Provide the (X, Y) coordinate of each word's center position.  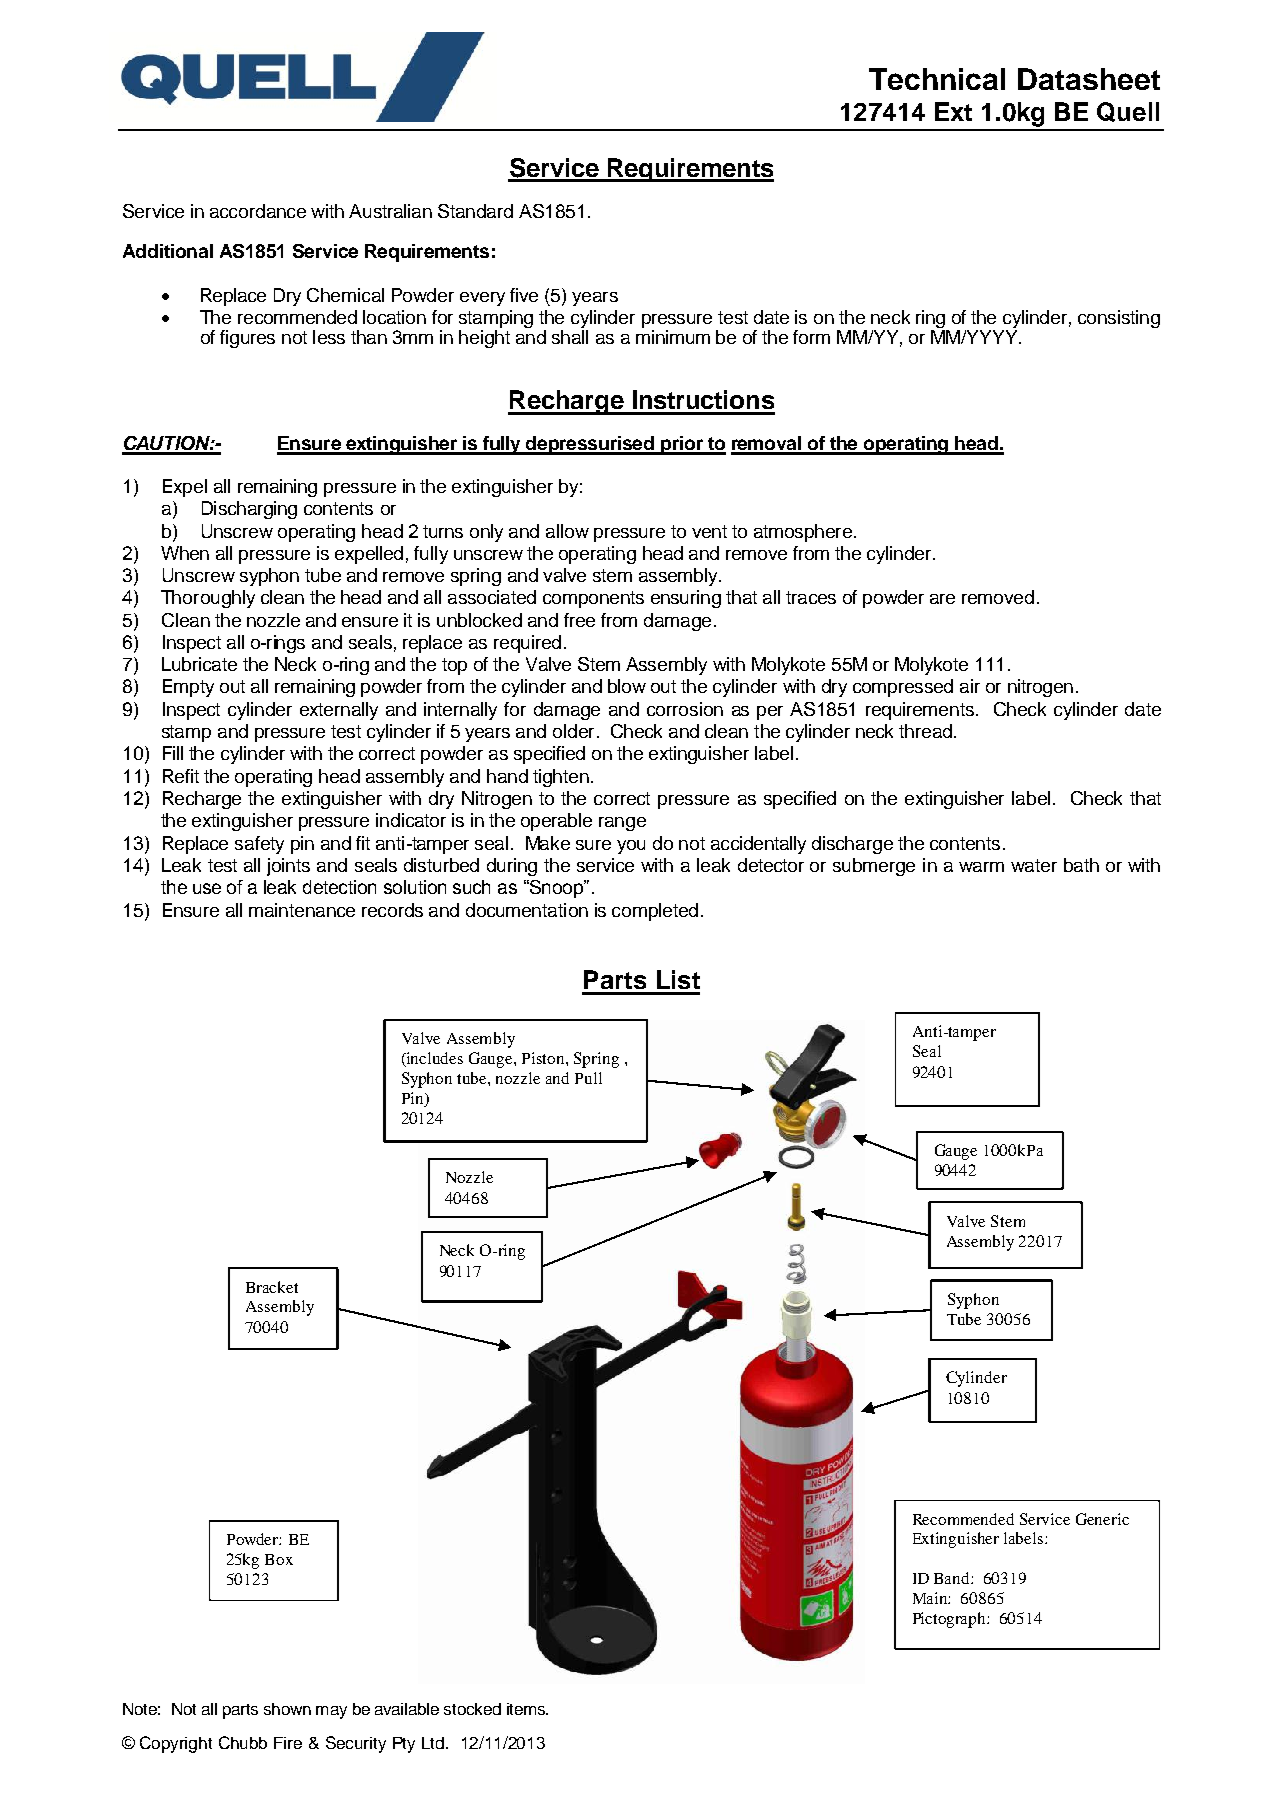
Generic (1102, 1519)
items (527, 1709)
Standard (475, 211)
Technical (937, 79)
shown (287, 1709)
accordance (258, 211)
